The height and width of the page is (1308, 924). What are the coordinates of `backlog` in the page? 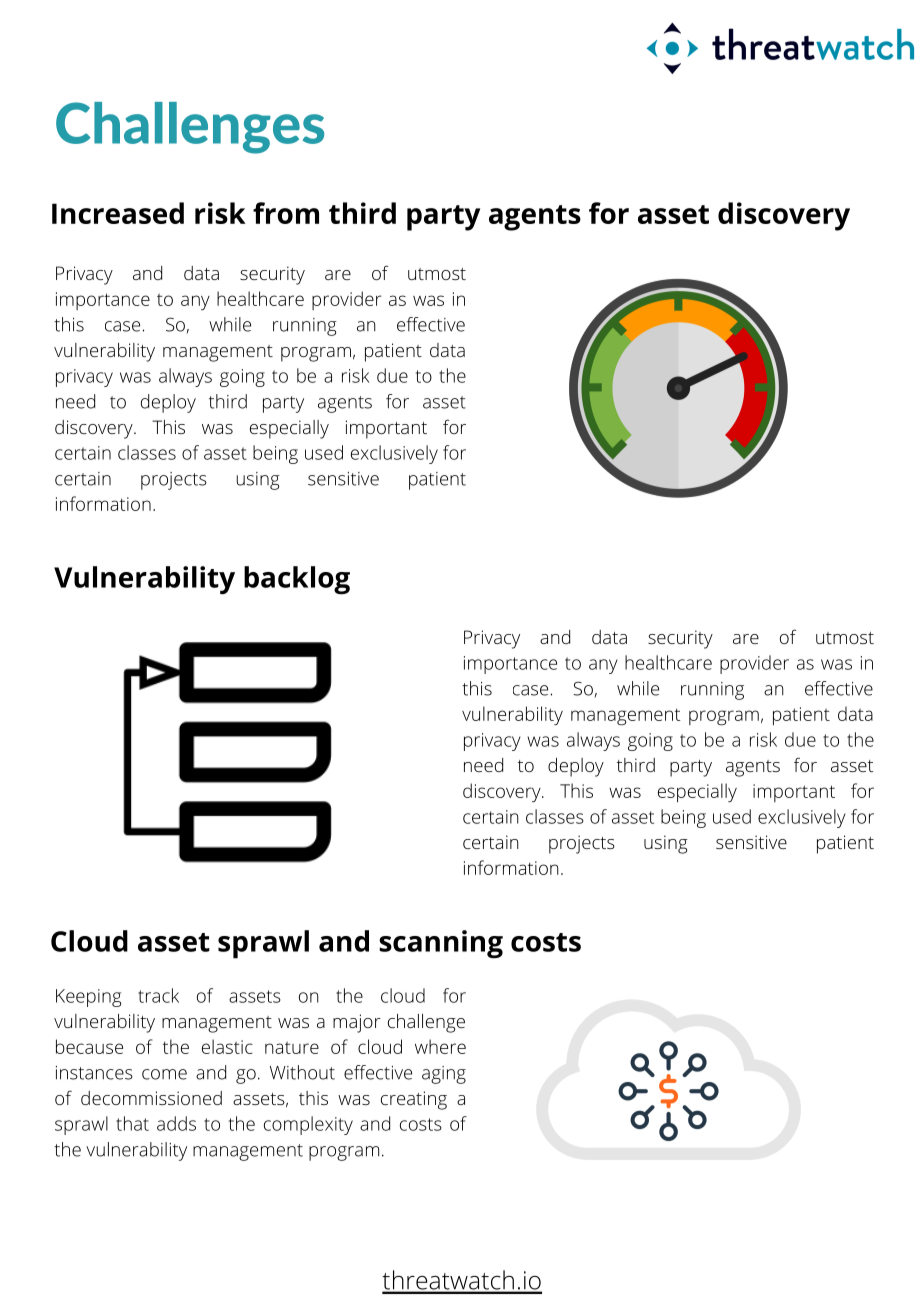 It's located at (297, 580).
